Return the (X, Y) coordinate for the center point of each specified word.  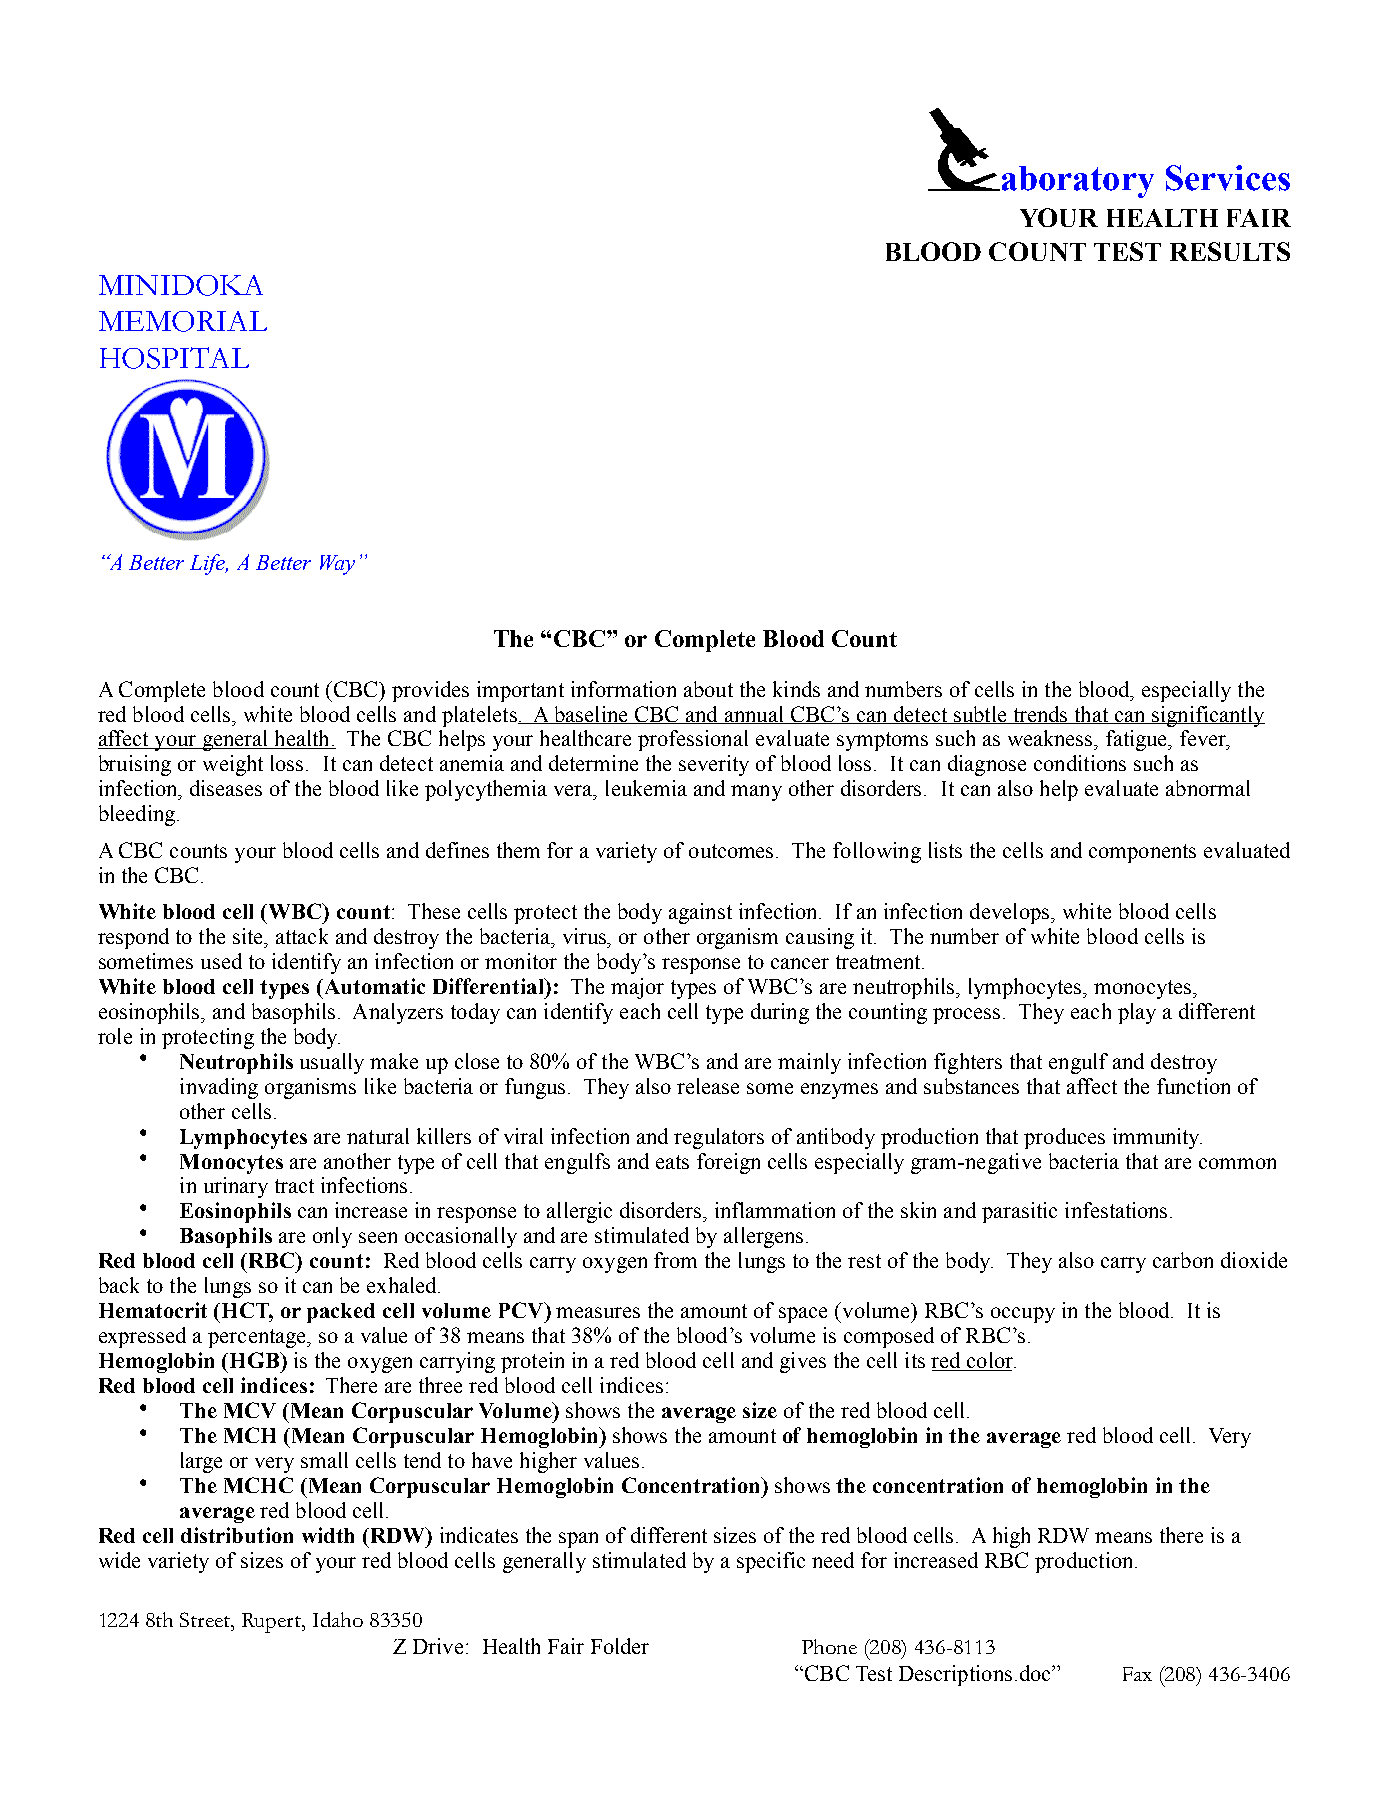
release (708, 1086)
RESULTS (1230, 251)
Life (209, 564)
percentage (258, 1338)
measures (598, 1312)
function (1193, 1086)
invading (219, 1088)
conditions (1080, 763)
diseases (226, 788)
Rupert (273, 1623)
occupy (1023, 1315)
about (708, 689)
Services (1228, 178)
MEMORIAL (183, 321)
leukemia (646, 788)
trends (1040, 715)
